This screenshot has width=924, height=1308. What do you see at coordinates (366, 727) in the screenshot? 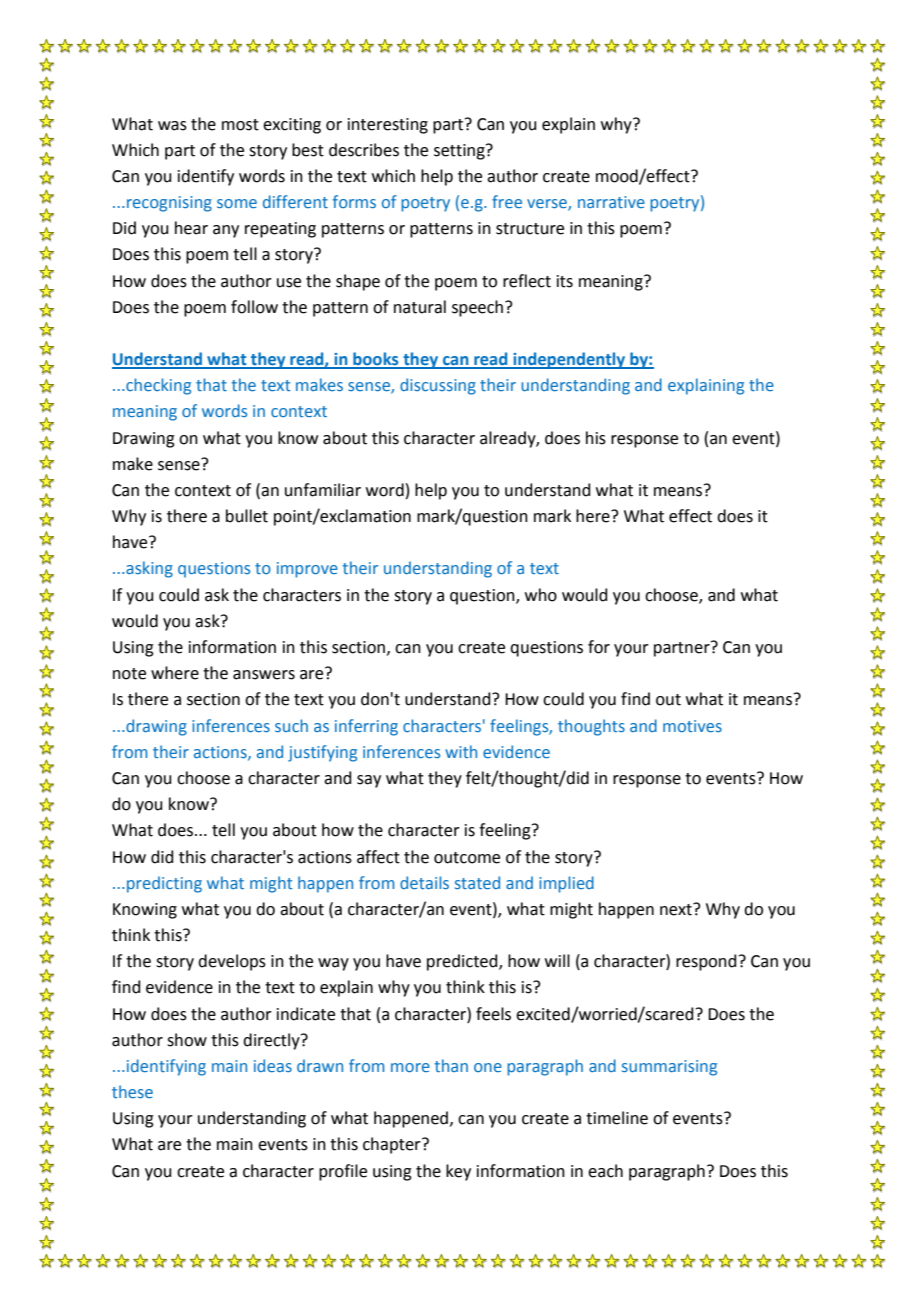
I see `inferring` at bounding box center [366, 727].
